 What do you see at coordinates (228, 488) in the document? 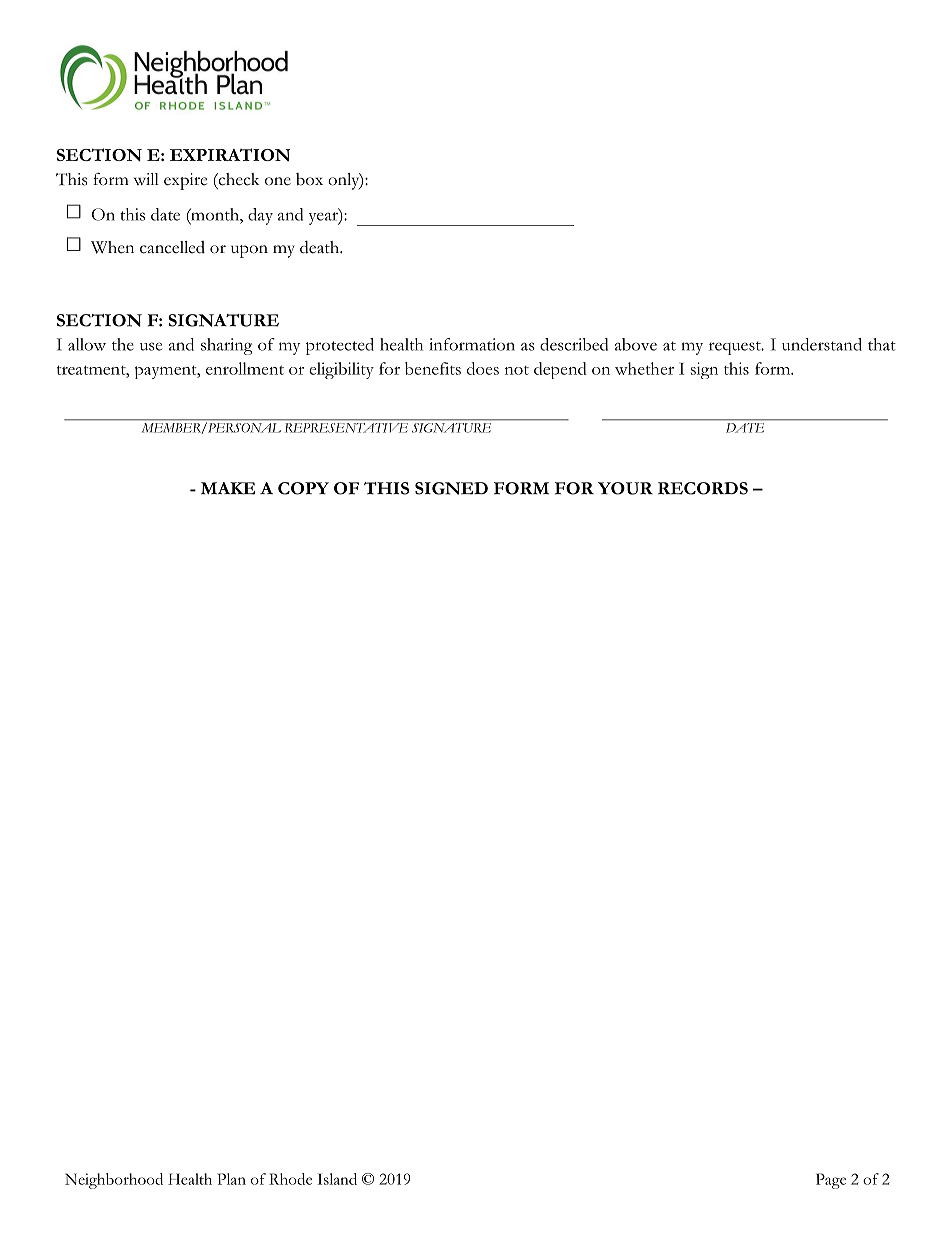
I see `MAKE` at bounding box center [228, 488].
